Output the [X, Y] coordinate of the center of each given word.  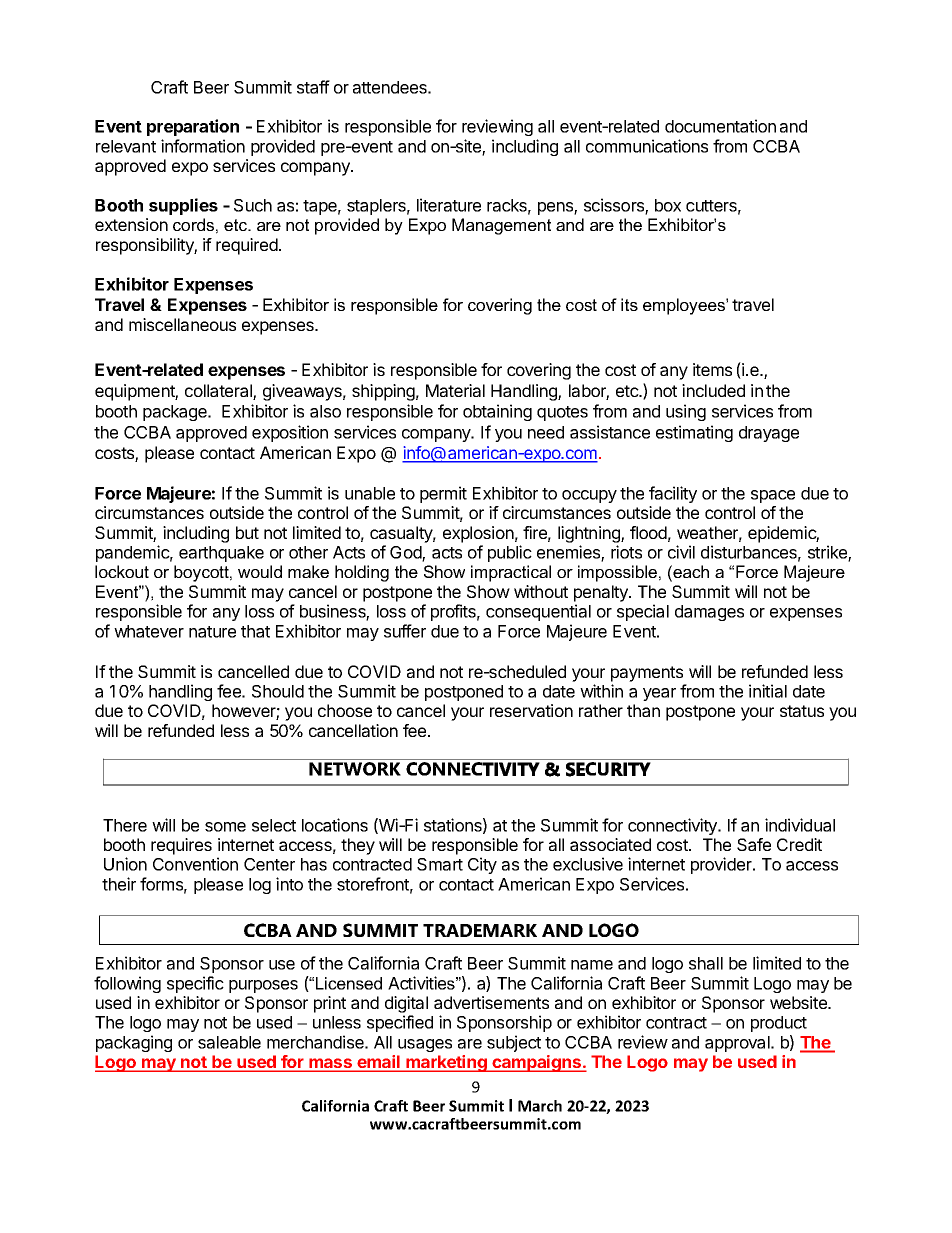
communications [647, 146]
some [225, 827]
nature [212, 632]
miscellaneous [182, 324]
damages [709, 613]
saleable [229, 1042]
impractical [511, 573]
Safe [754, 844]
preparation [193, 127]
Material [455, 390]
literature [449, 205]
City [482, 865]
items [712, 369]
